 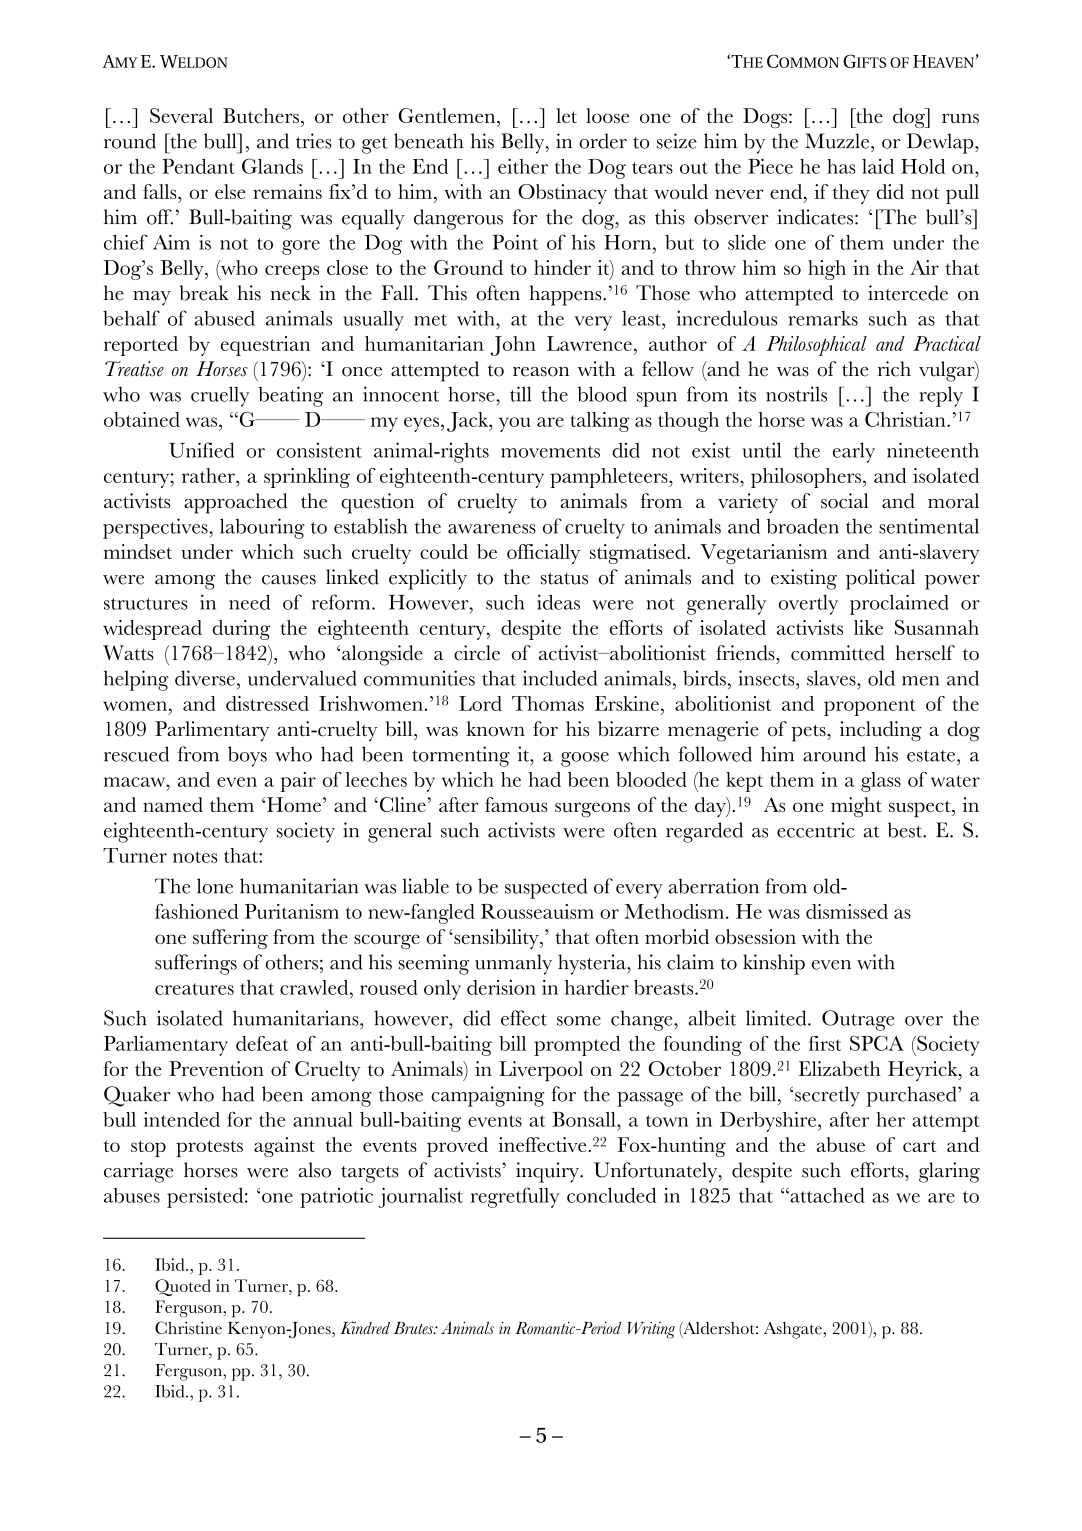 I want to click on distressed, so click(x=267, y=703).
